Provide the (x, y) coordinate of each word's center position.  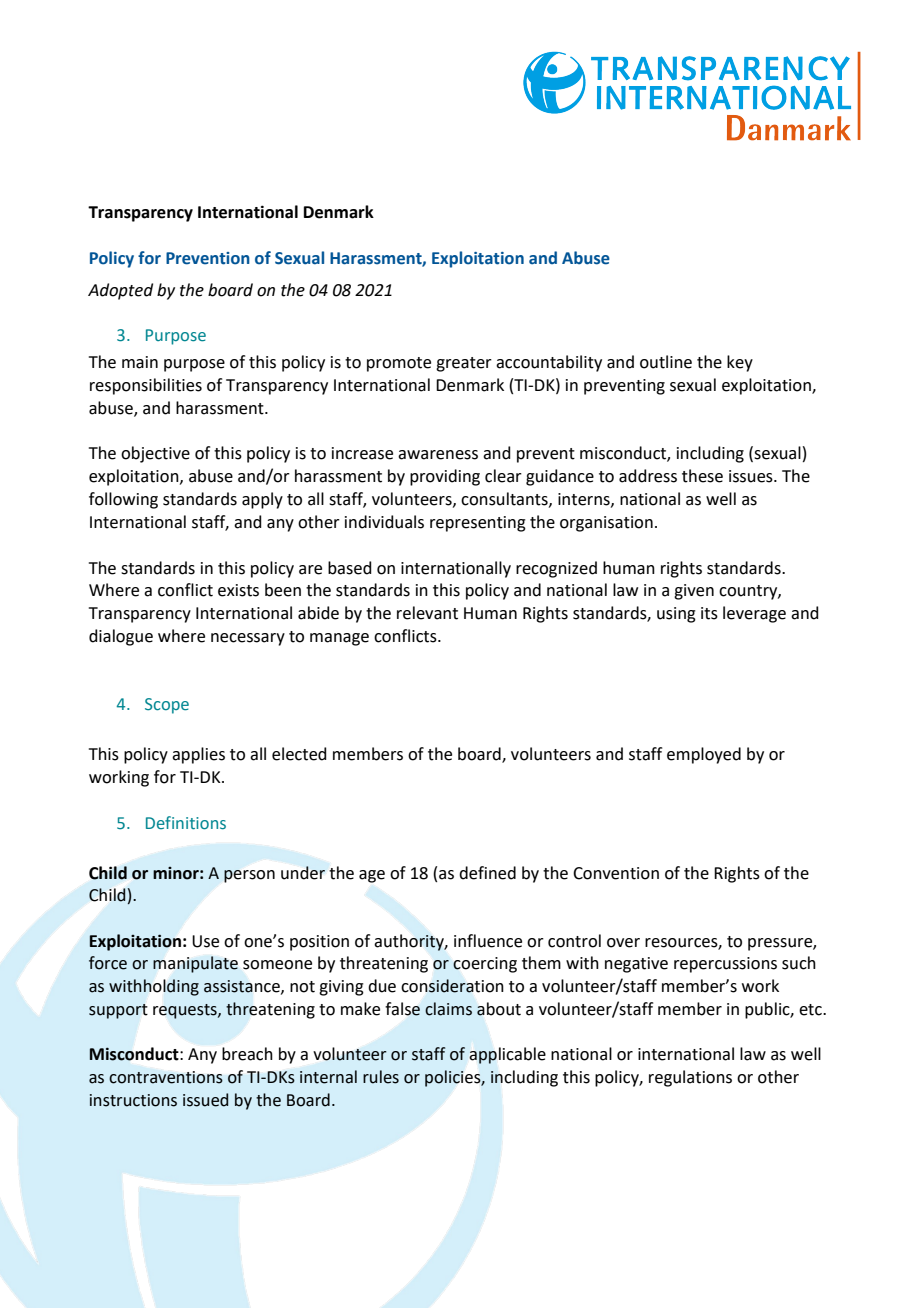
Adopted (120, 291)
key (740, 363)
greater (464, 364)
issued (205, 1100)
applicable (507, 1055)
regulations (690, 1078)
